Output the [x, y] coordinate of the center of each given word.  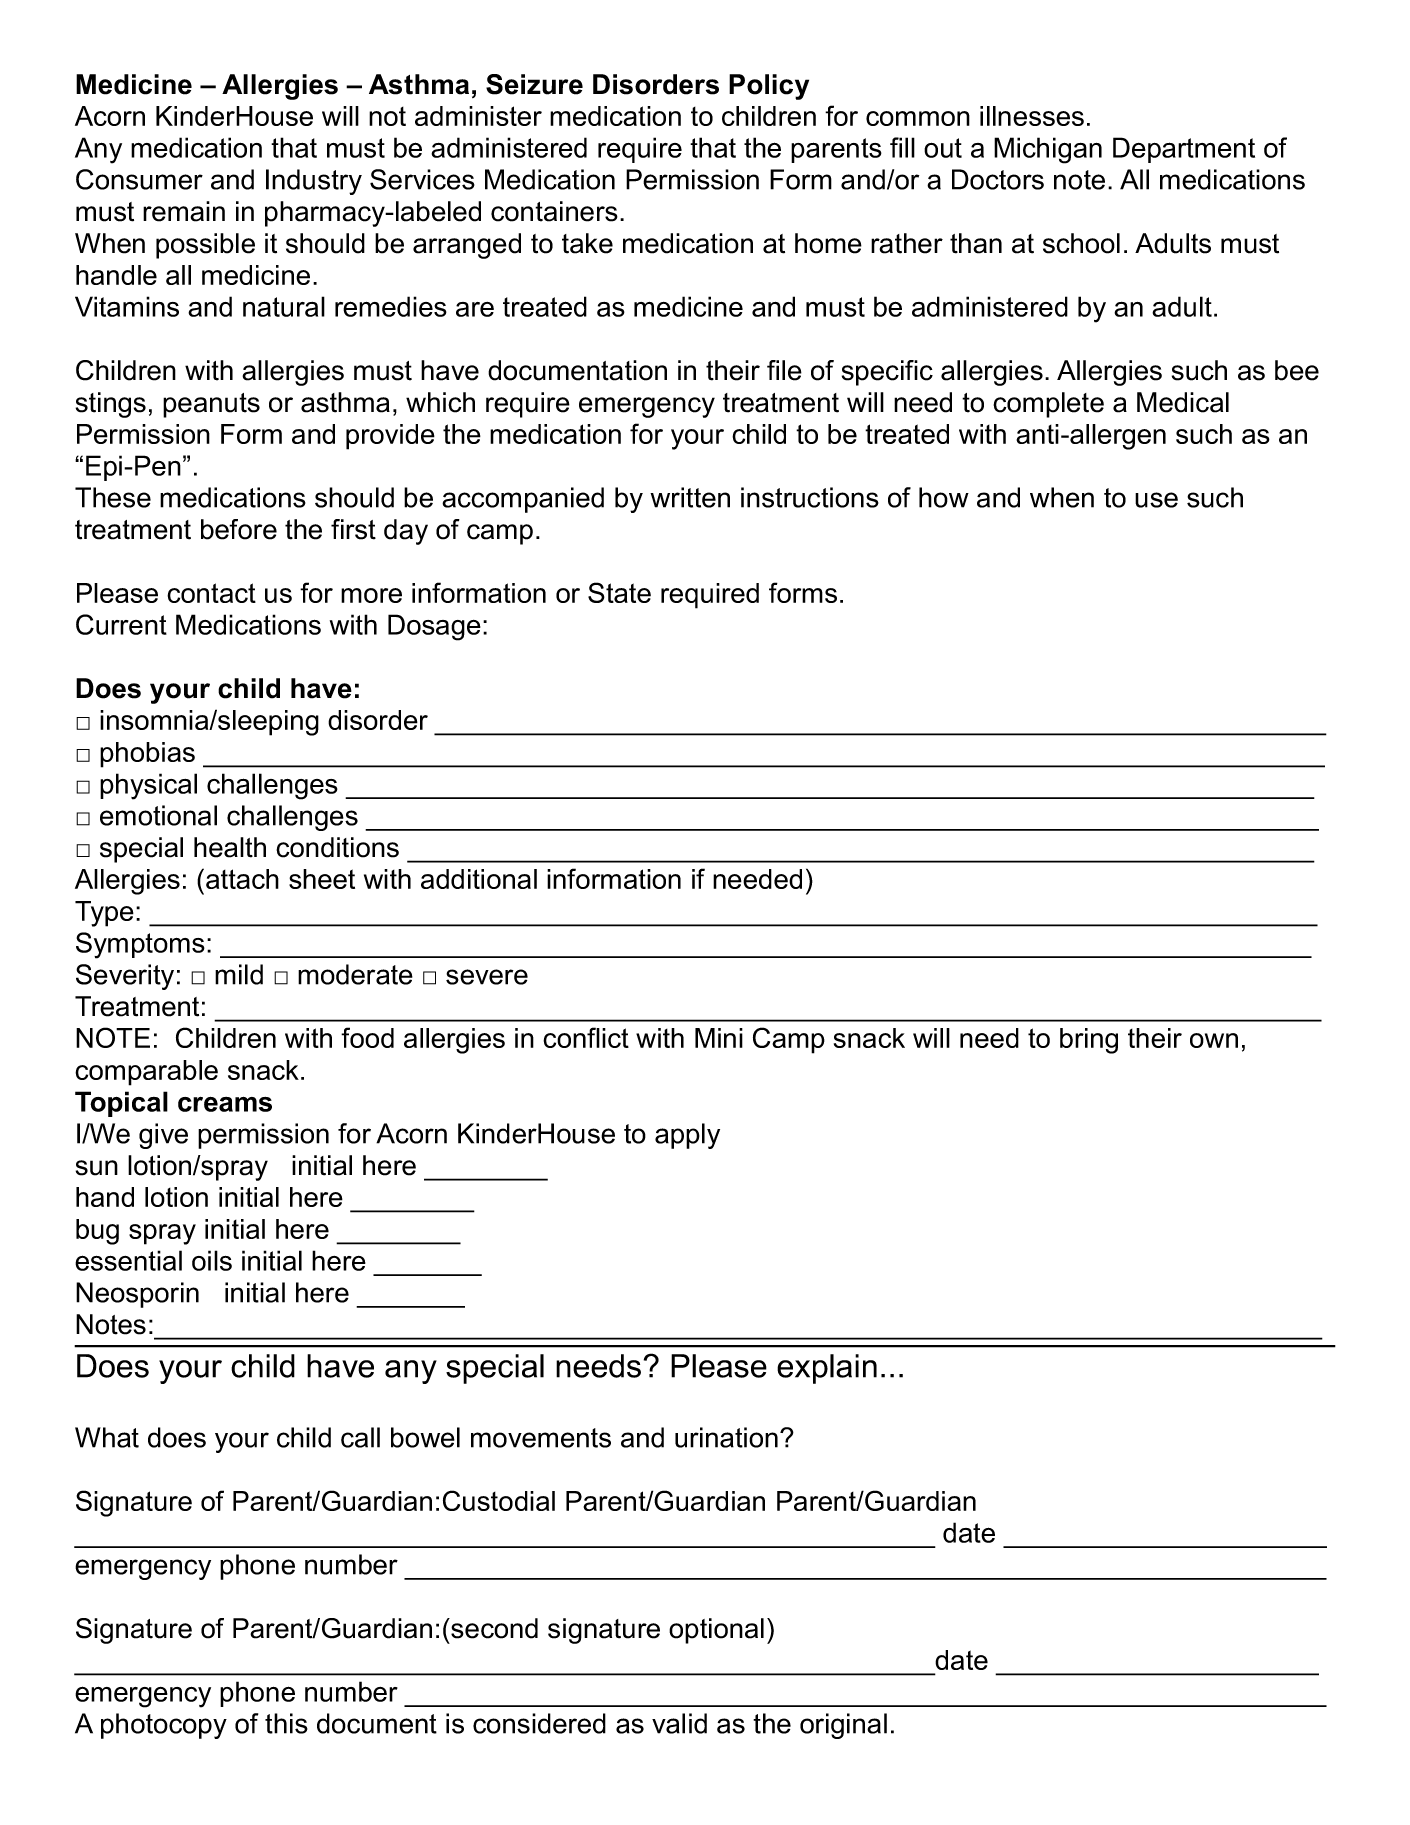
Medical [1183, 402]
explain [827, 1369]
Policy [769, 87]
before [239, 529]
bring [1089, 1041]
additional [479, 879]
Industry [314, 182]
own [1214, 1040]
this [286, 1723]
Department [1184, 150]
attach [242, 879]
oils [212, 1260]
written [690, 497]
